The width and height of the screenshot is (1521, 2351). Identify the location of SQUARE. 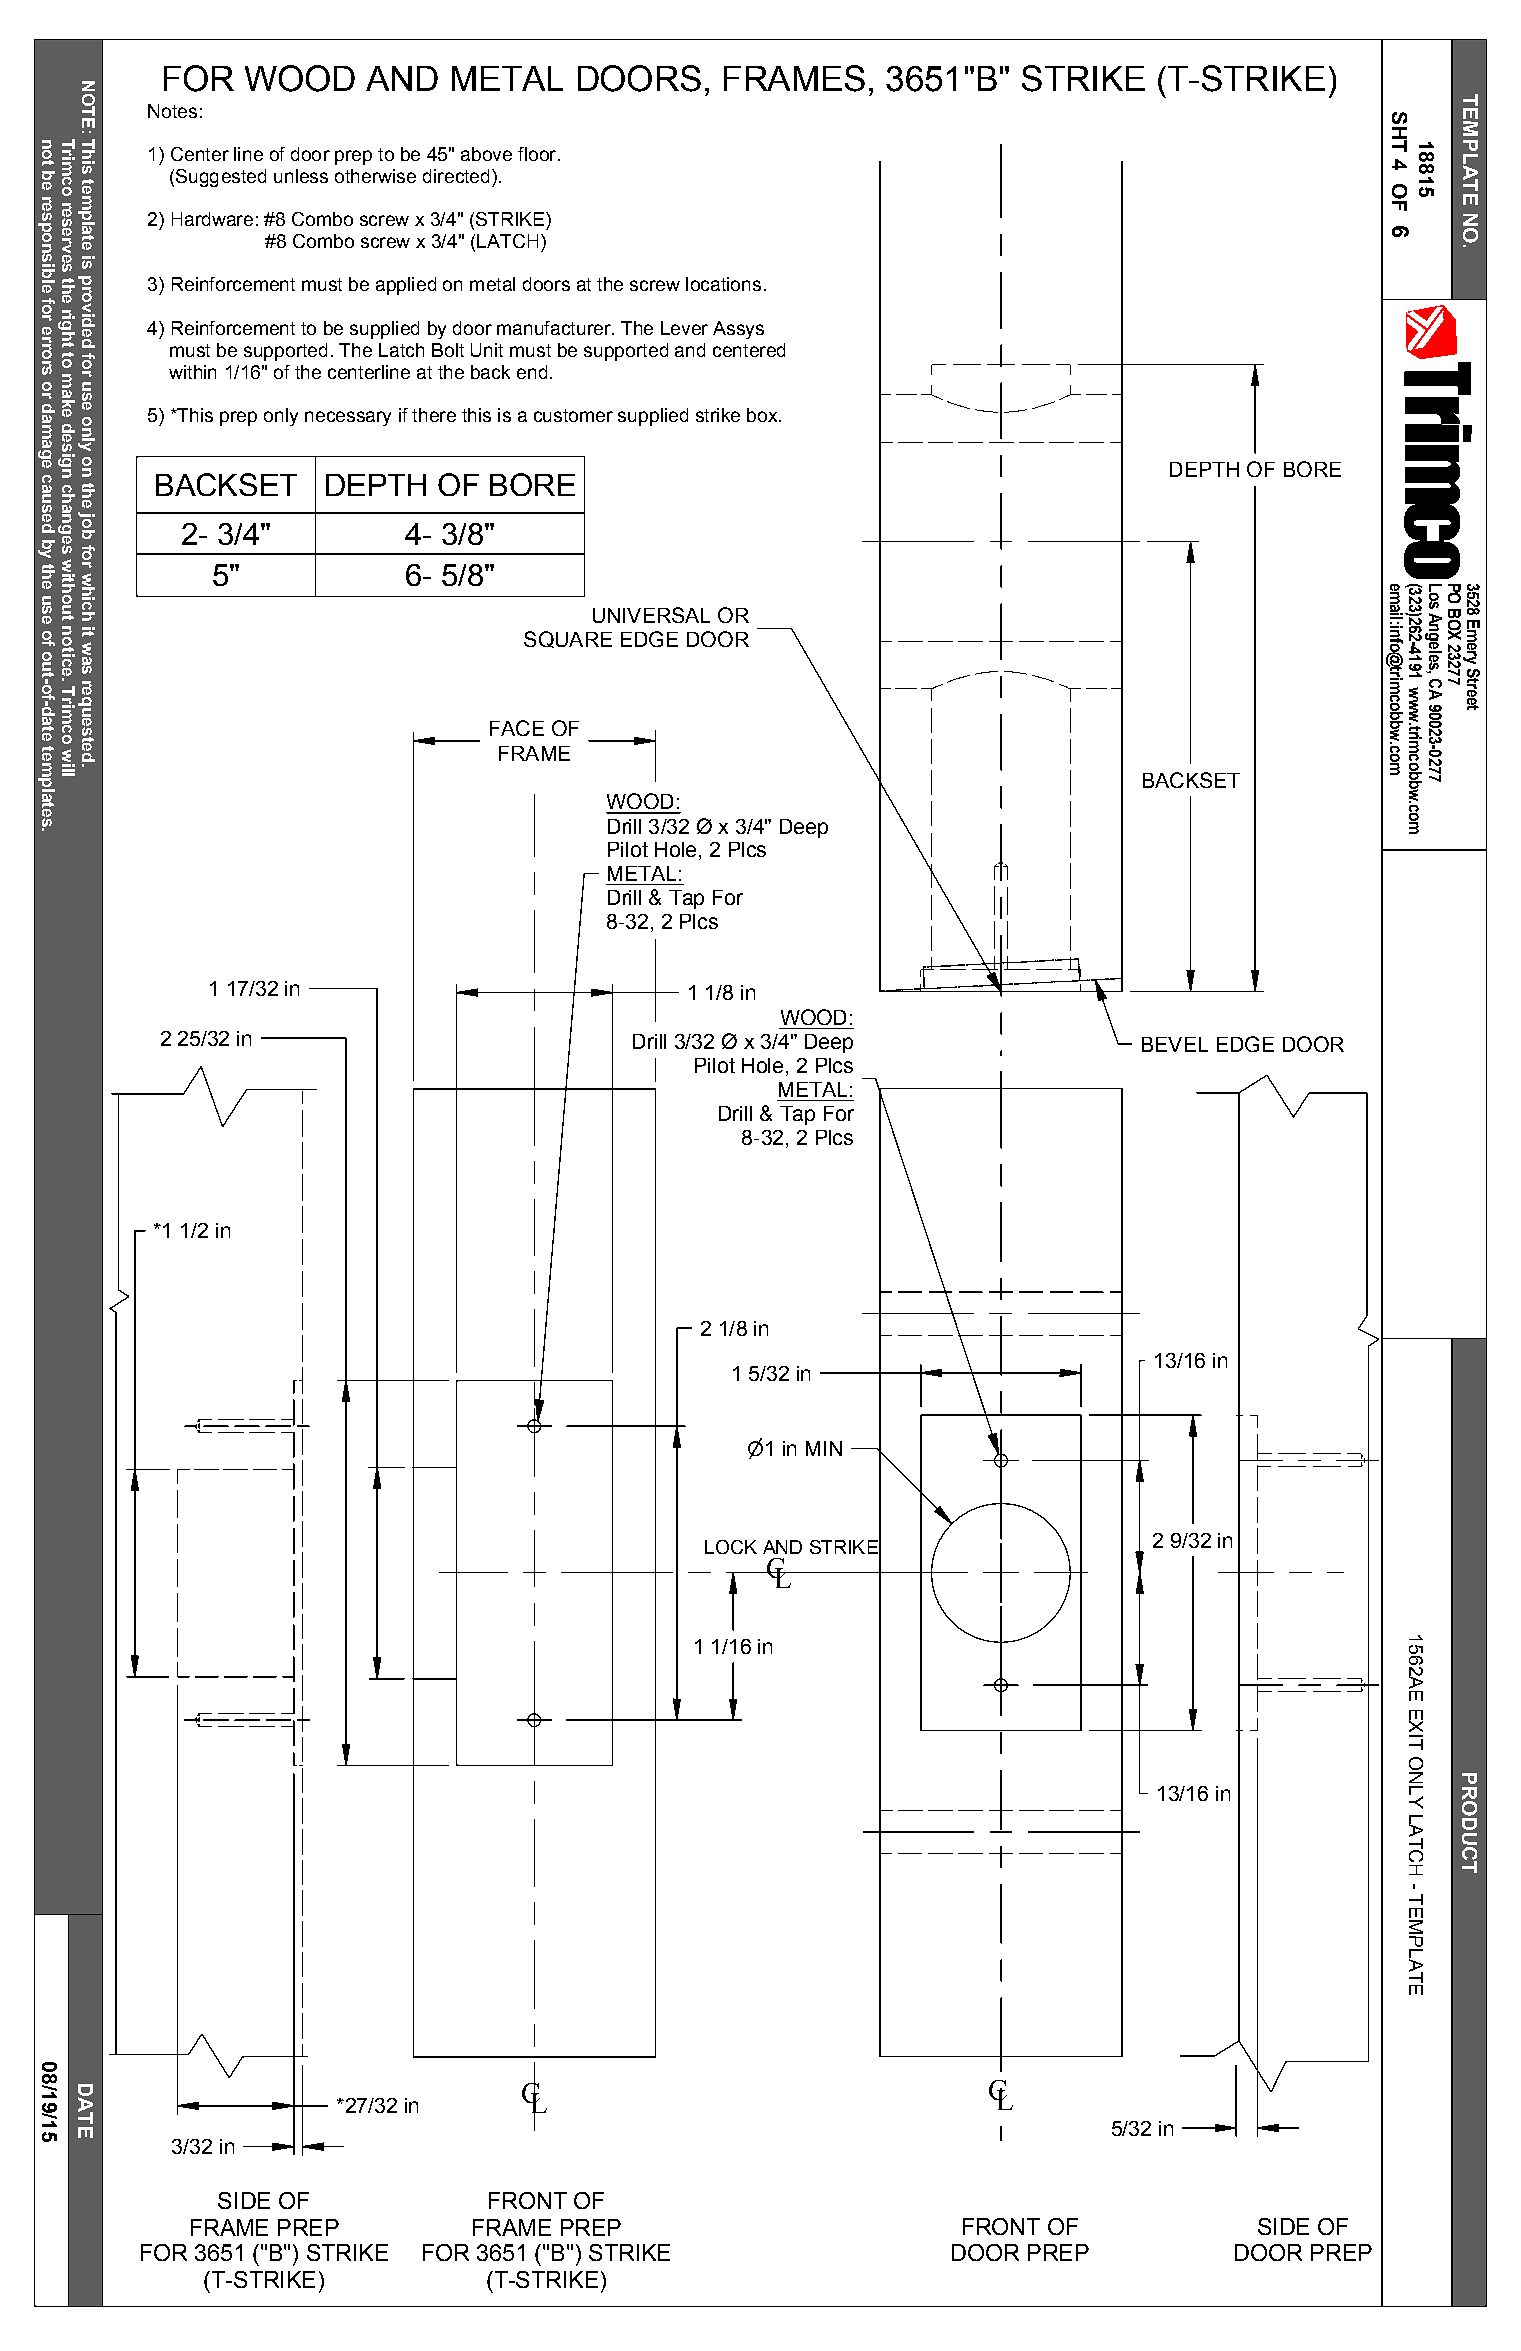
(568, 639).
